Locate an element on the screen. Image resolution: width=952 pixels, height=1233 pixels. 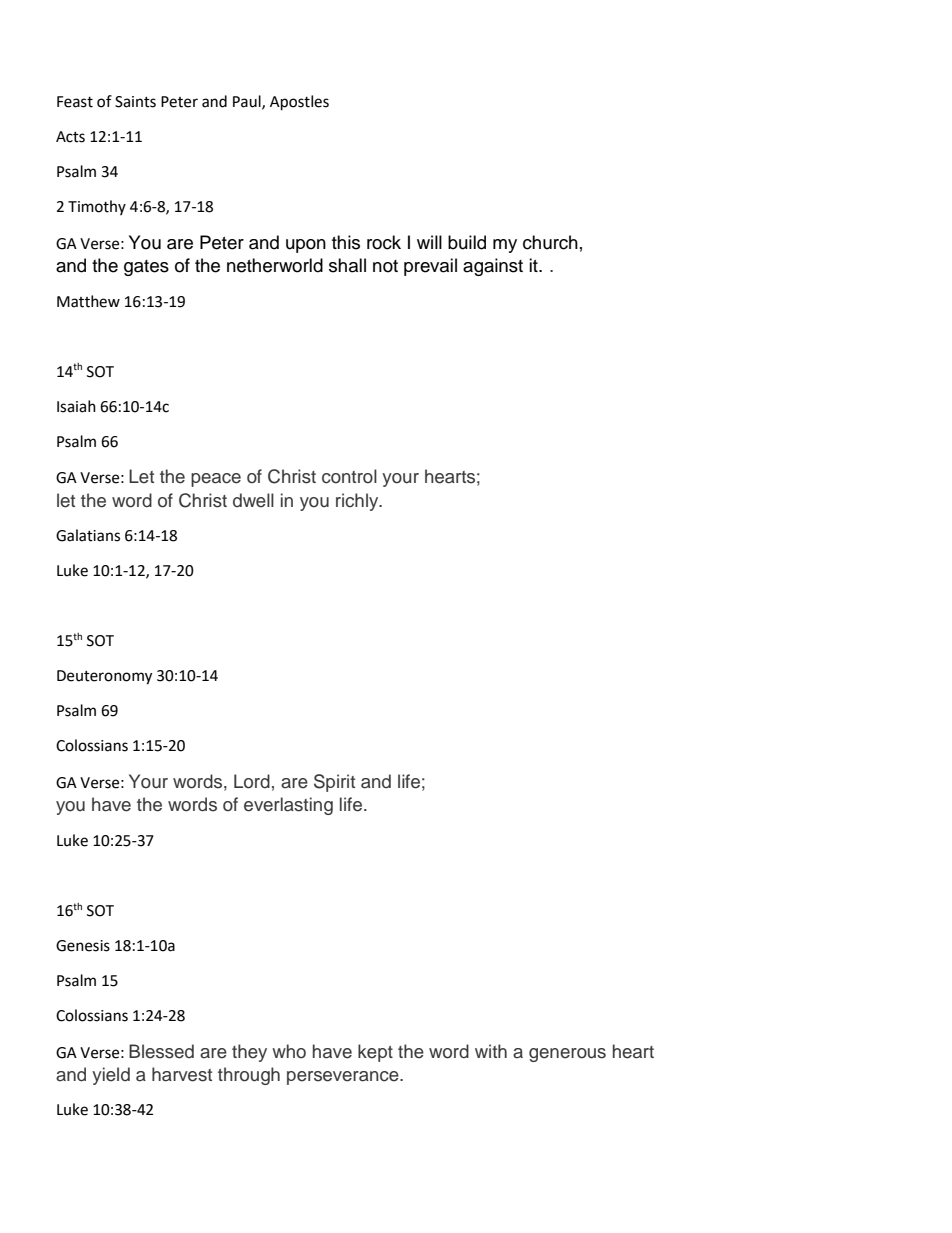
Blessed is located at coordinates (161, 1051).
